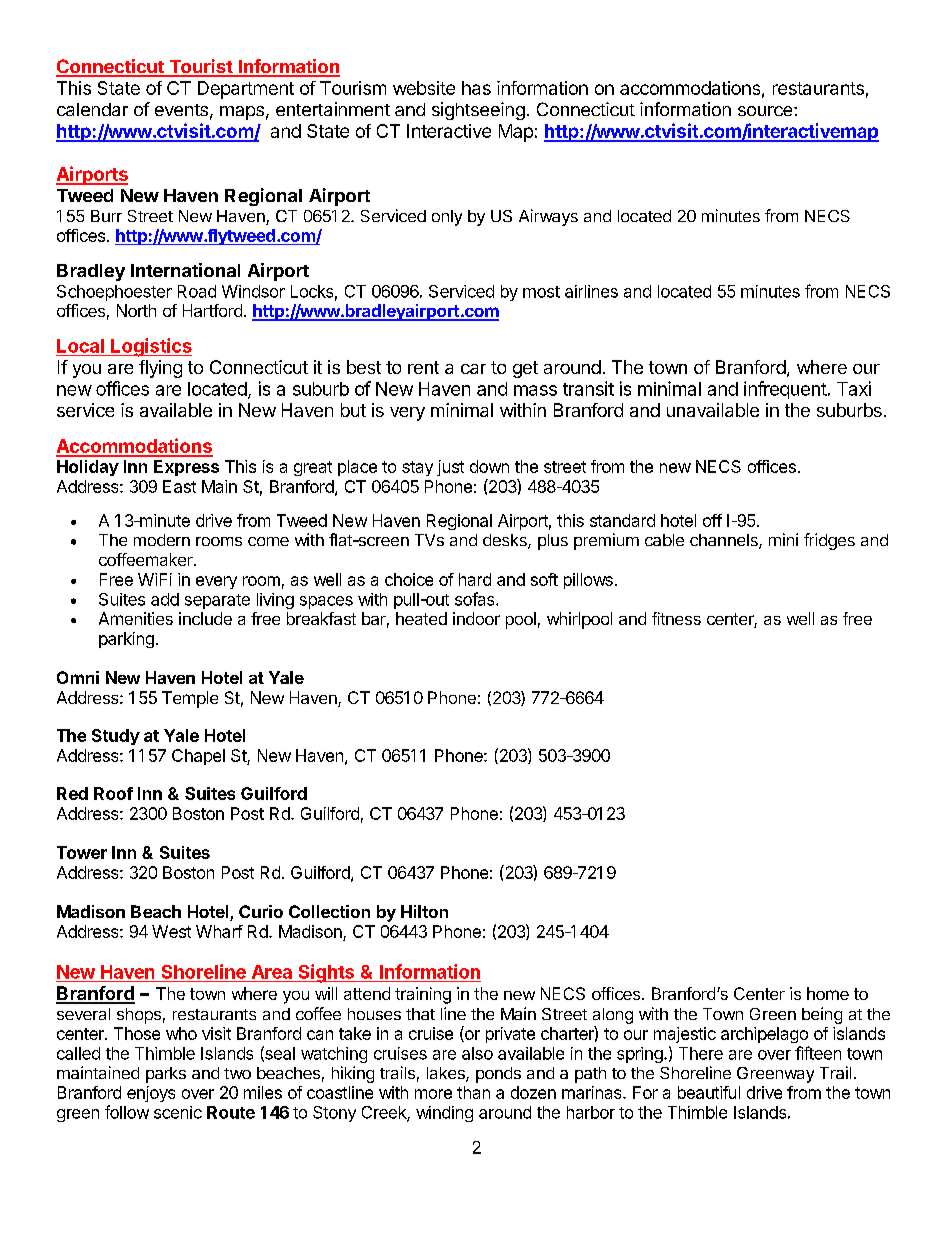  What do you see at coordinates (171, 931) in the screenshot?
I see `West` at bounding box center [171, 931].
